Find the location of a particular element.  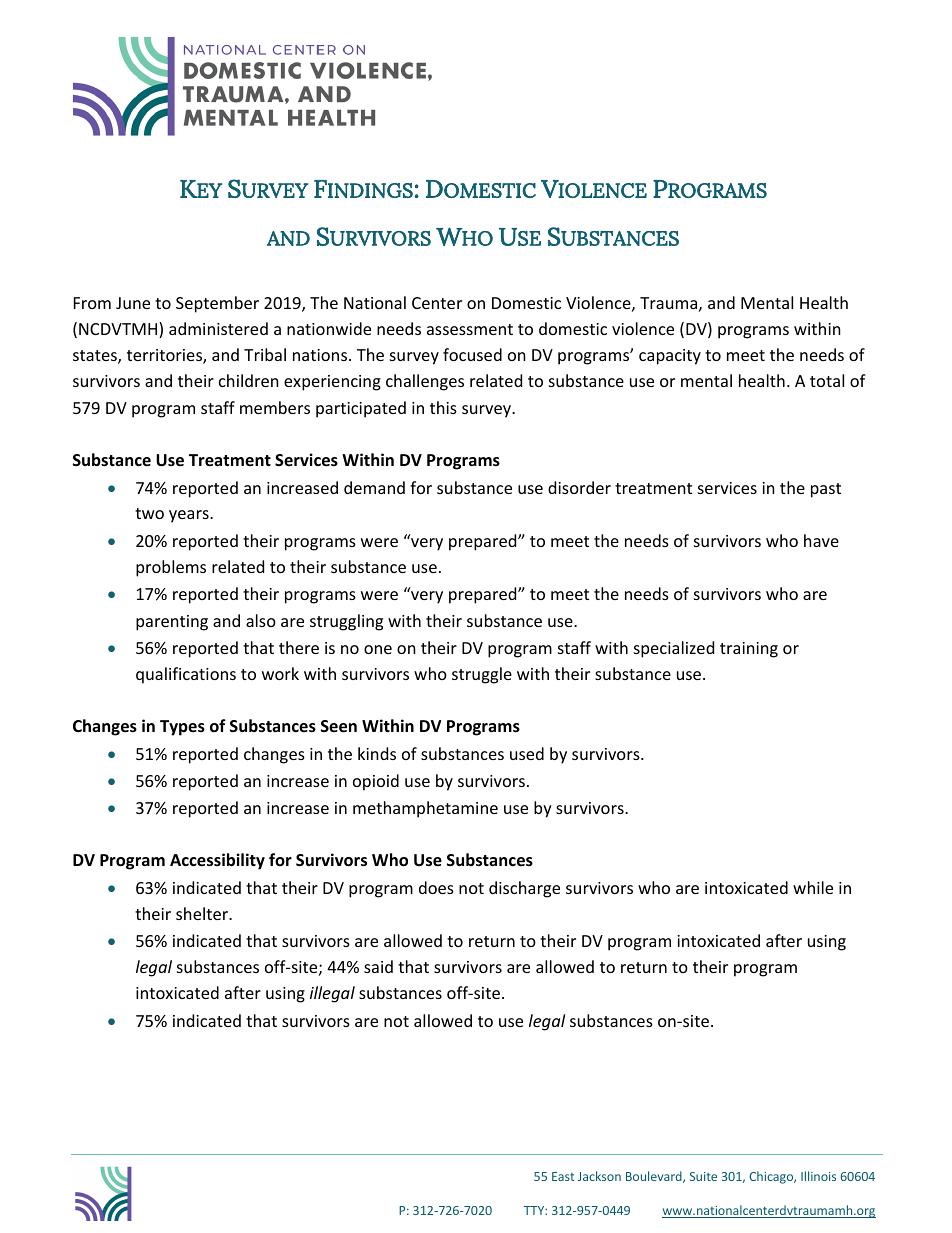

capacity is located at coordinates (670, 357).
